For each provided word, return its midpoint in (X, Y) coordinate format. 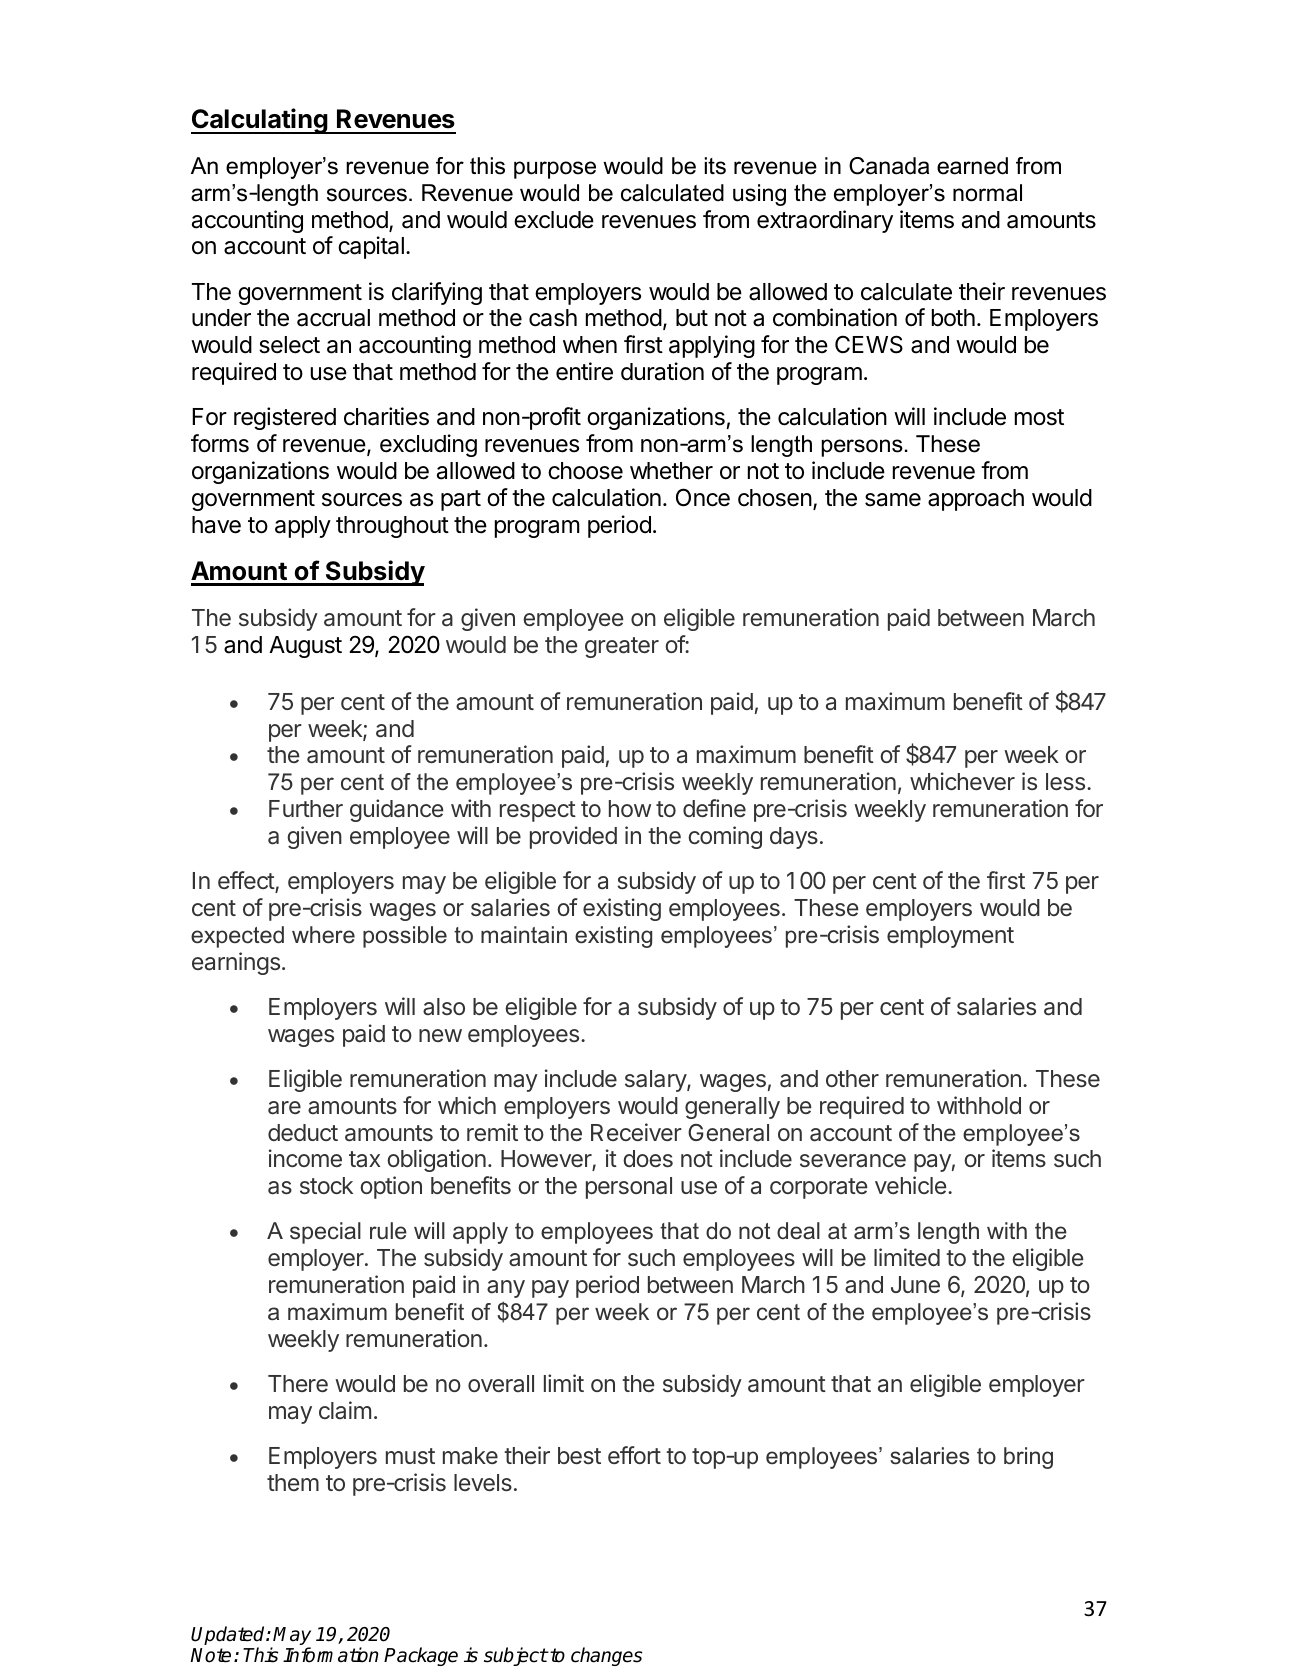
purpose (555, 170)
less (1065, 781)
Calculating (260, 121)
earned (972, 166)
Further (306, 808)
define (714, 808)
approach (976, 500)
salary (656, 1081)
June (915, 1284)
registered (285, 418)
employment (950, 937)
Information (330, 1655)
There (298, 1383)
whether (671, 471)
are (284, 1108)
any (506, 1289)
